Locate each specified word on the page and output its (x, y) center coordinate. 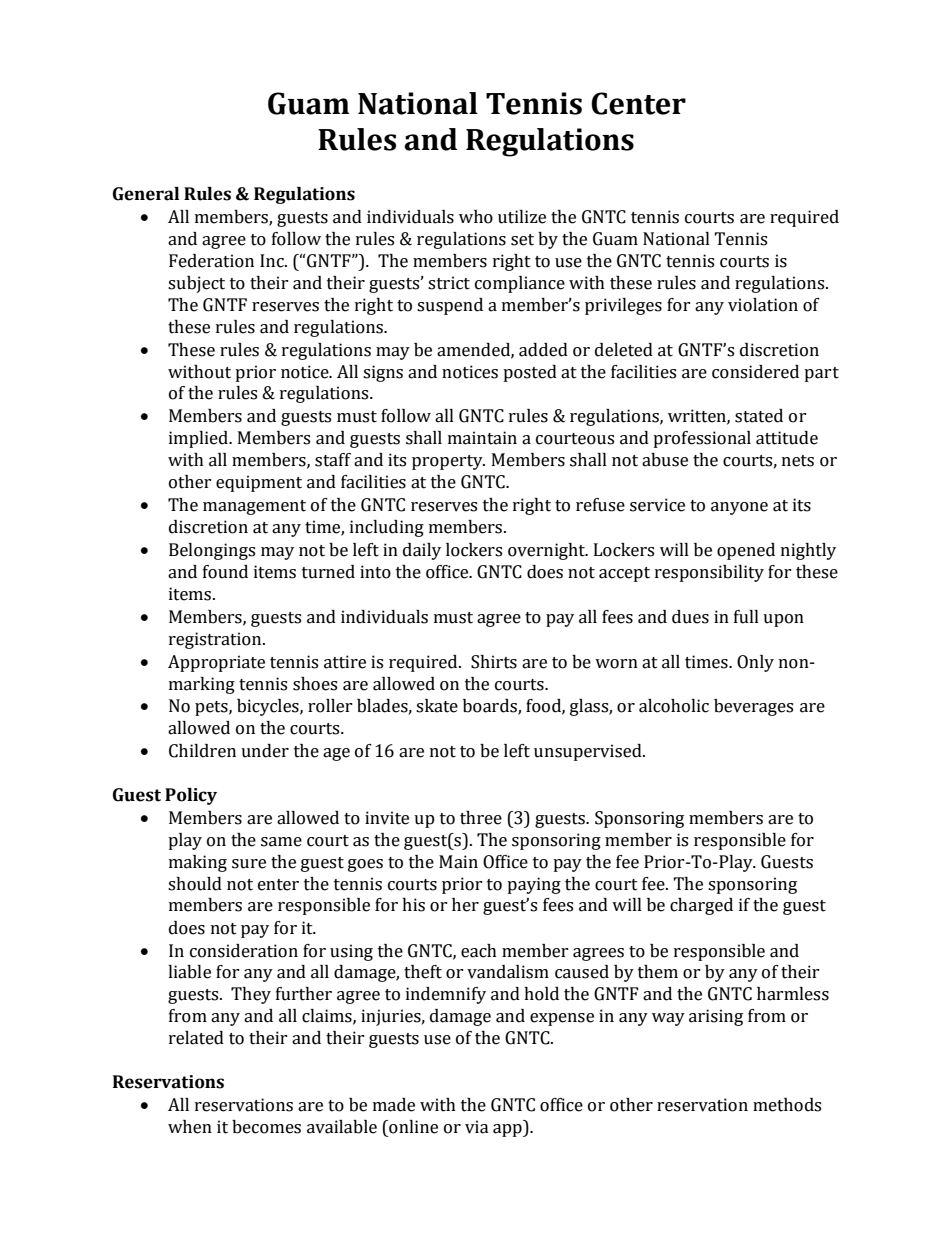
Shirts (494, 662)
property (448, 462)
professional (702, 439)
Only (755, 663)
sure (249, 864)
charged (701, 906)
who (476, 217)
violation (763, 305)
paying (534, 885)
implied (199, 439)
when (190, 1127)
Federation (211, 261)
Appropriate (216, 663)
